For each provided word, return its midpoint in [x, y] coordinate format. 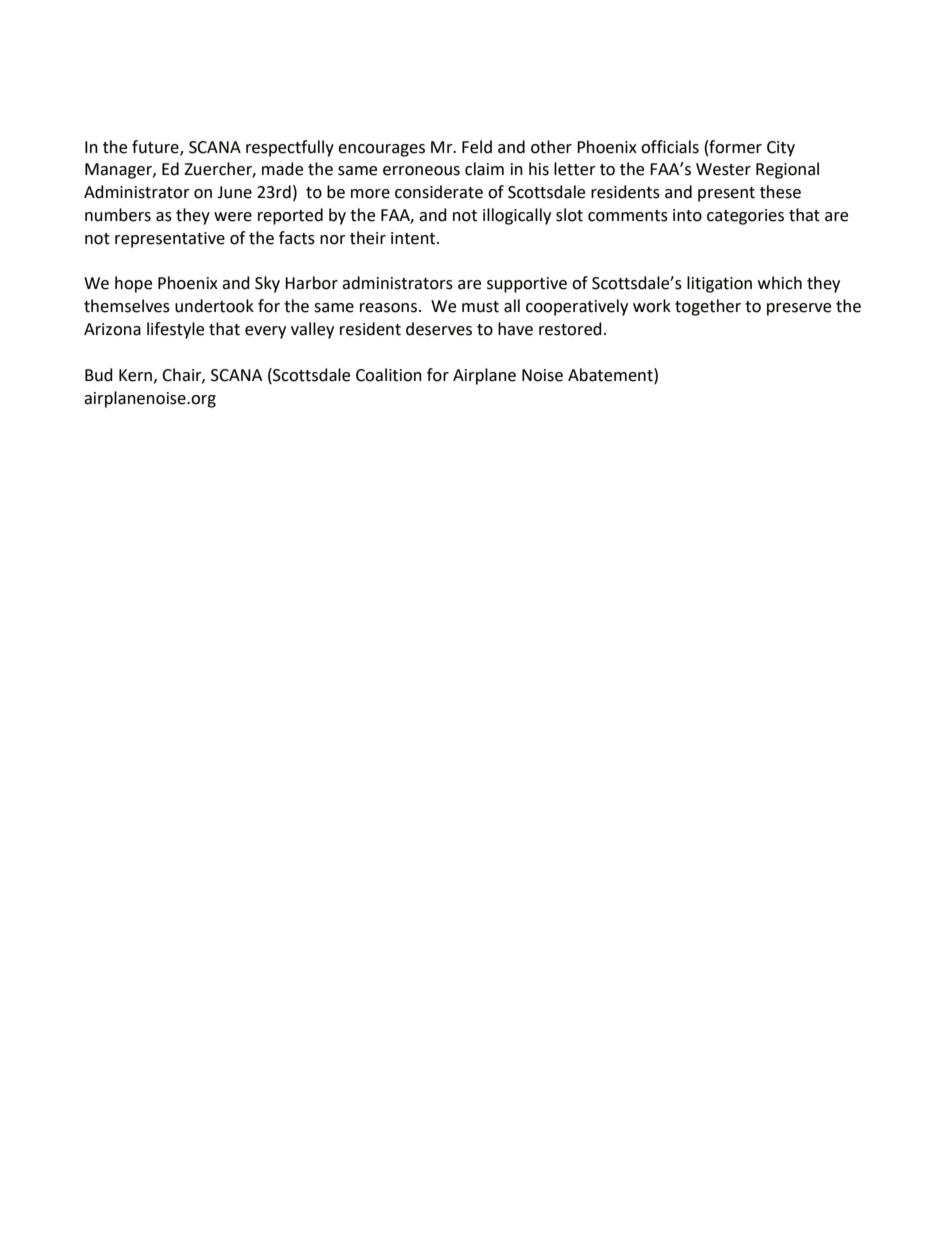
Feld [477, 147]
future [156, 147]
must [480, 307]
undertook [214, 306]
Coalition [389, 375]
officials [670, 147]
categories [745, 217]
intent [414, 238]
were [233, 217]
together [708, 307]
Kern [135, 375]
